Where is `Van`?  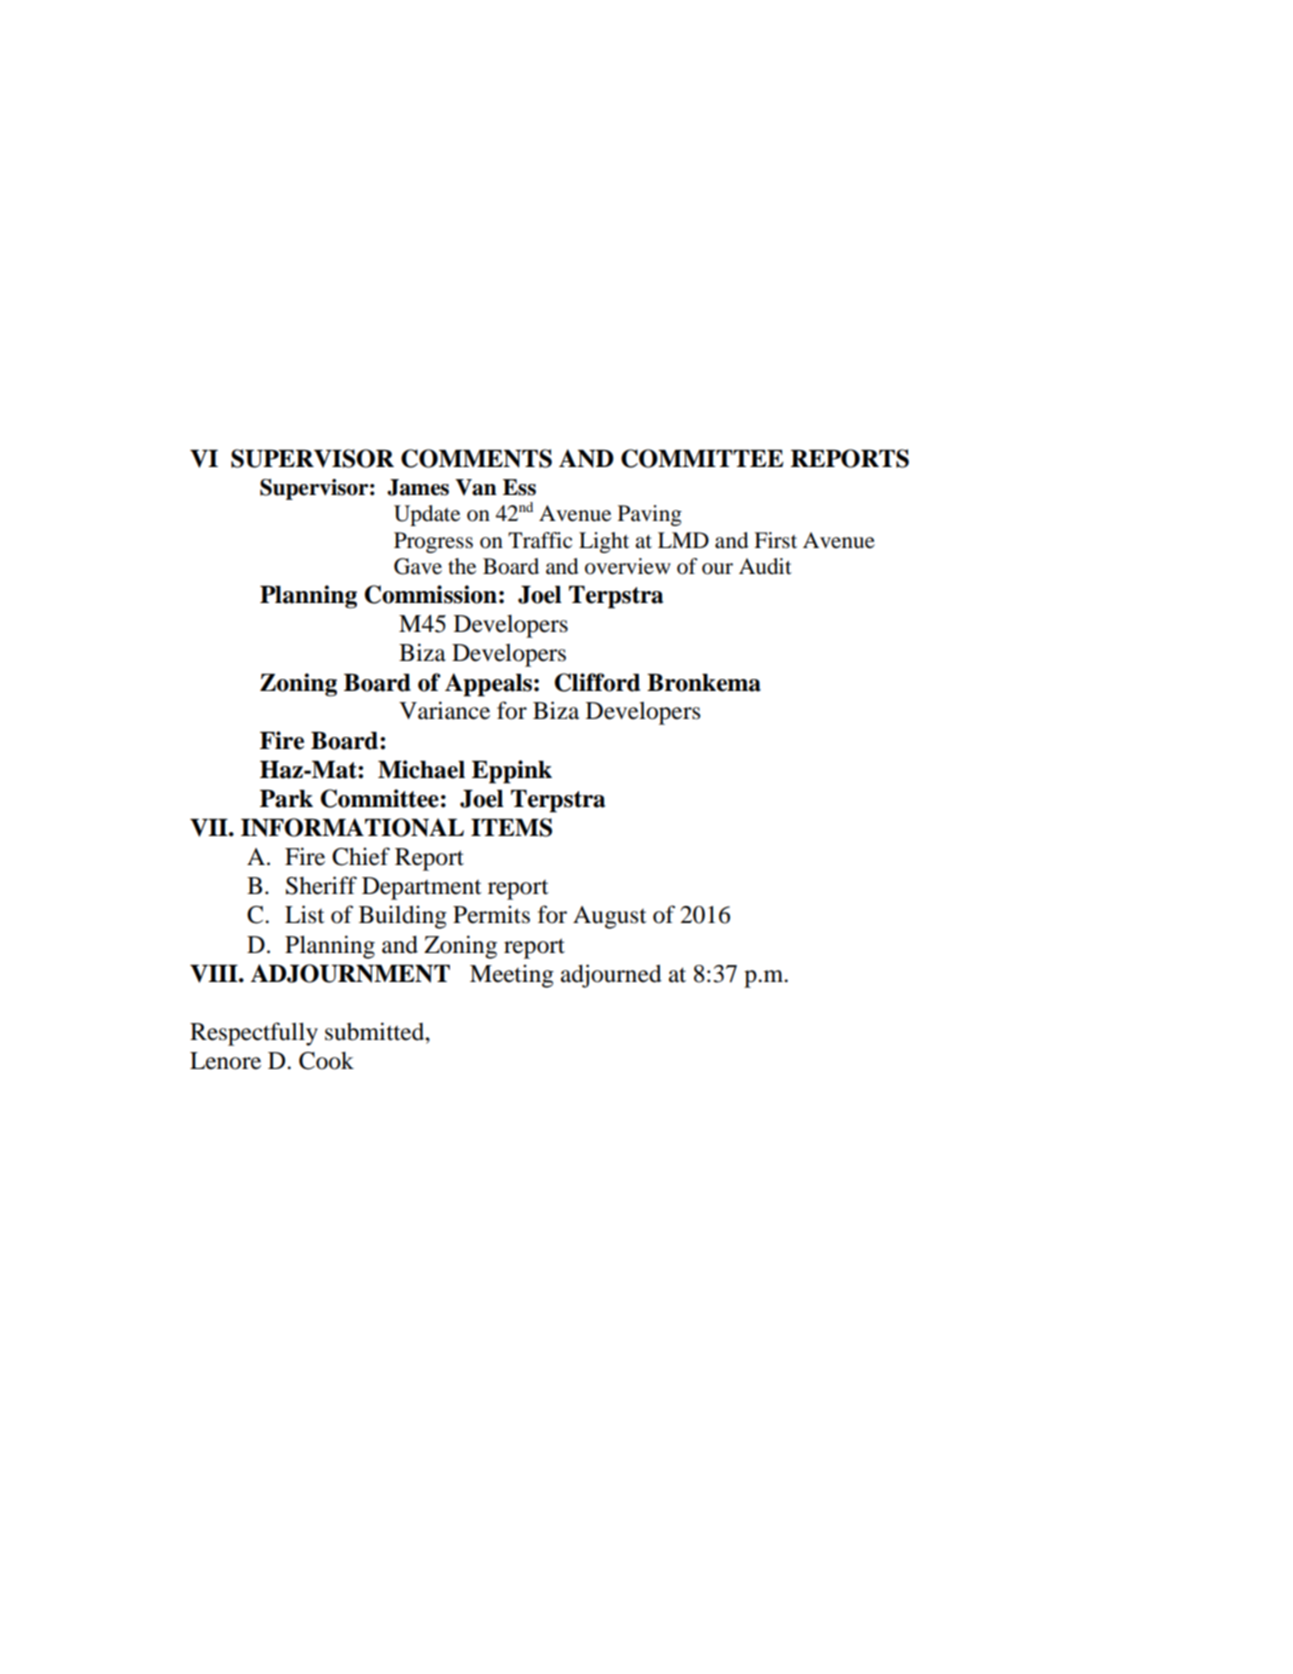 Van is located at coordinates (476, 487).
